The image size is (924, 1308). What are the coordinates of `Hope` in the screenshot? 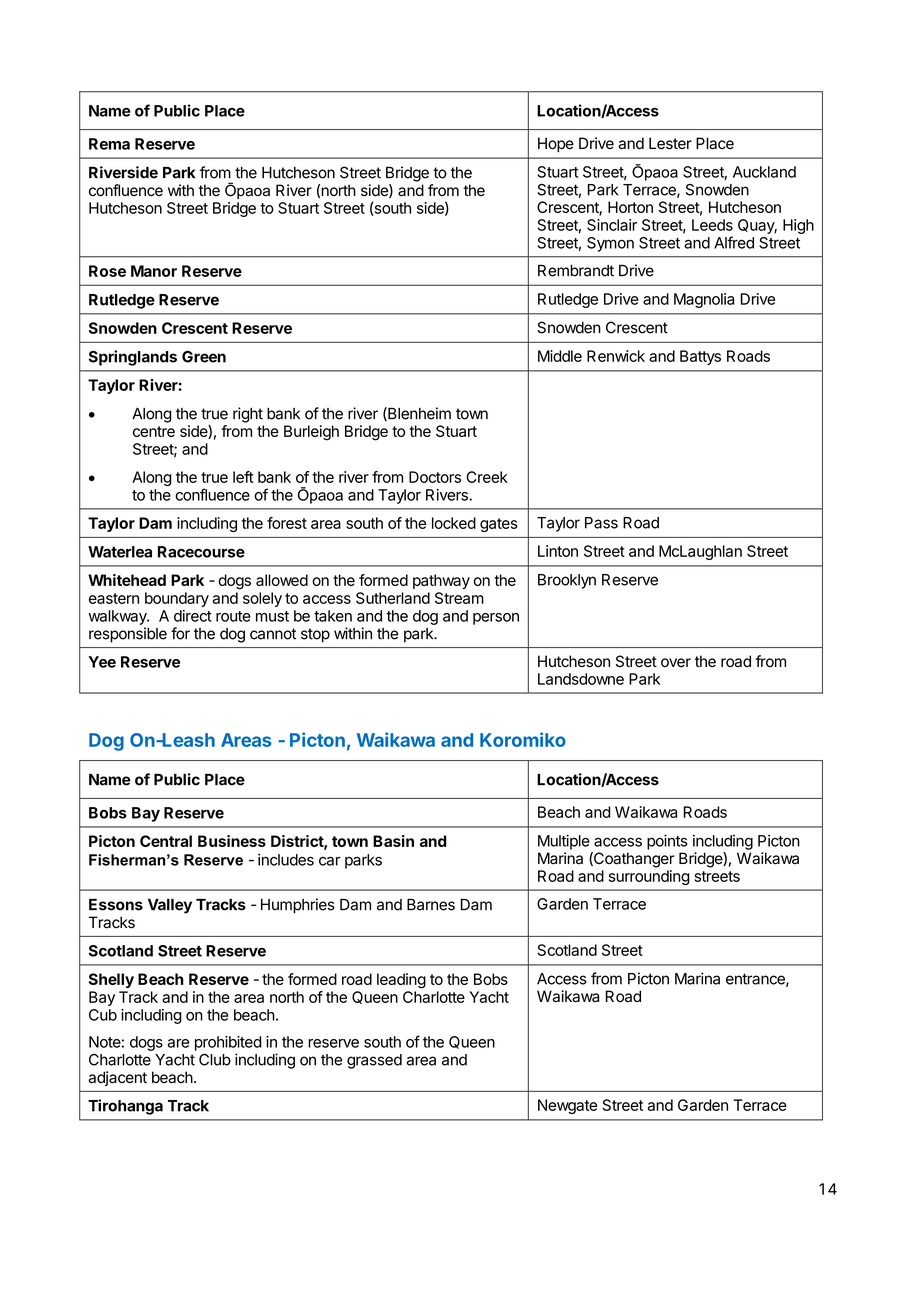 It's located at (556, 144).
